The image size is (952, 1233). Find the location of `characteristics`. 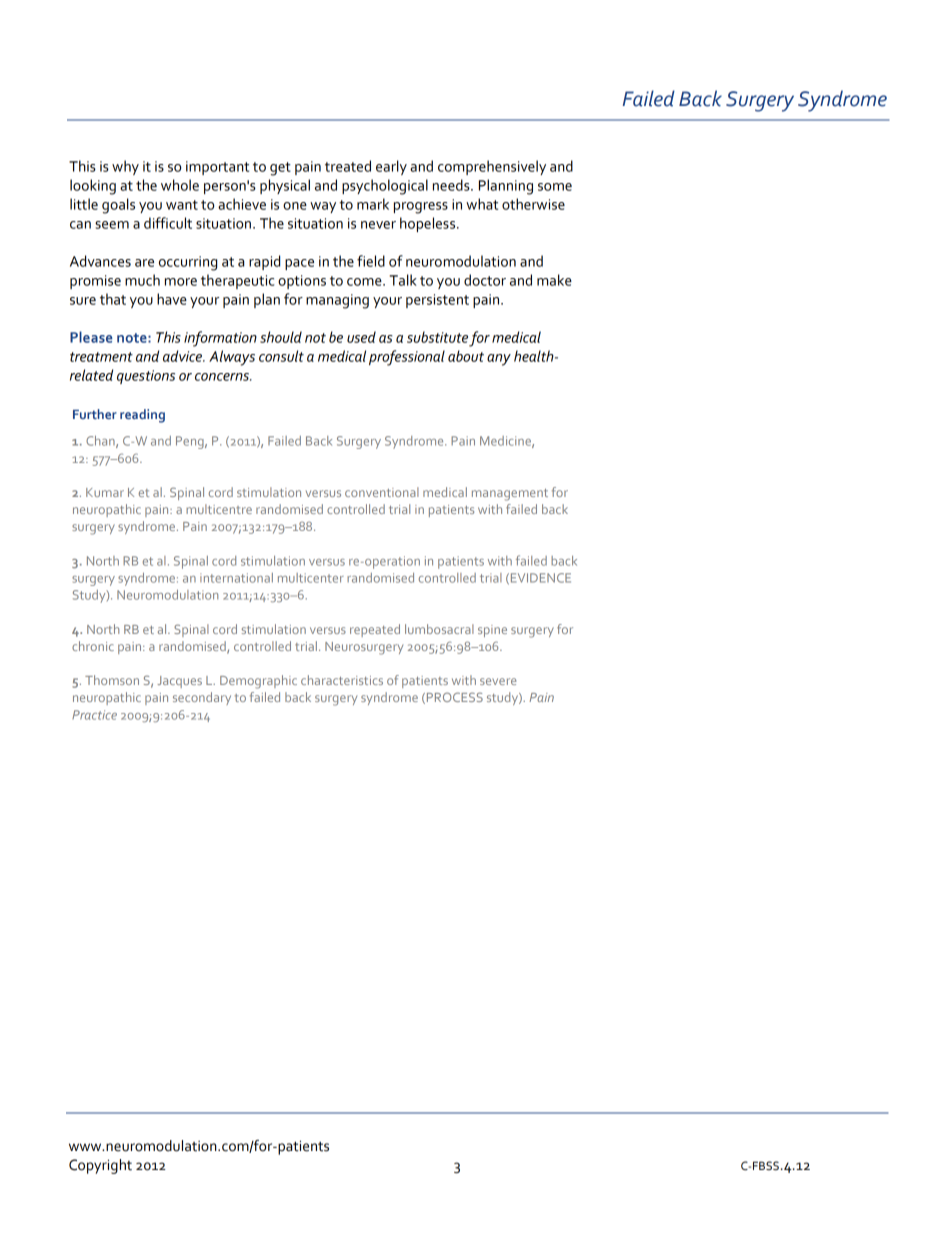

characteristics is located at coordinates (342, 680).
